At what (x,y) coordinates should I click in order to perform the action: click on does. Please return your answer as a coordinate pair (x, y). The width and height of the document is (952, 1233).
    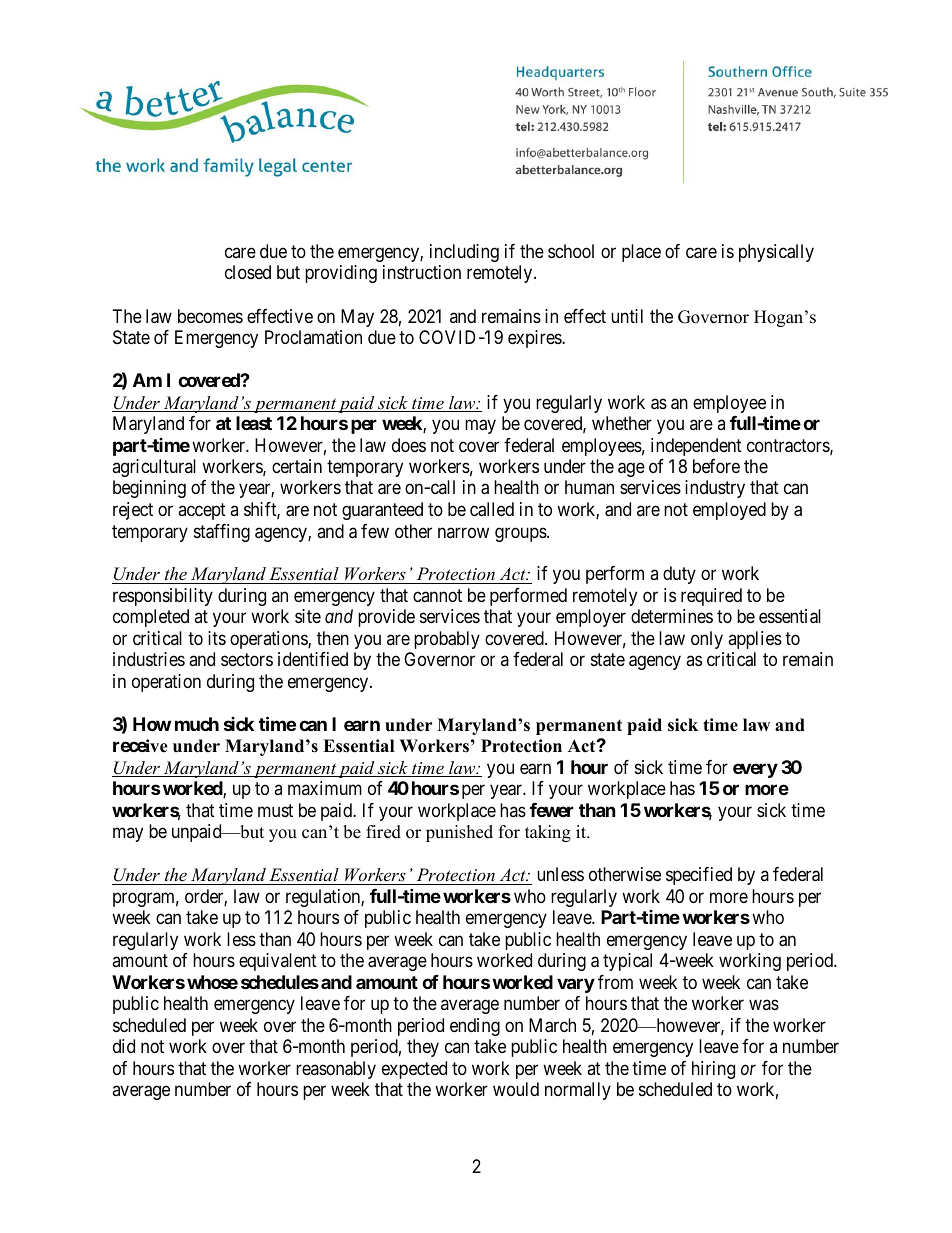
    Looking at the image, I should click on (409, 445).
